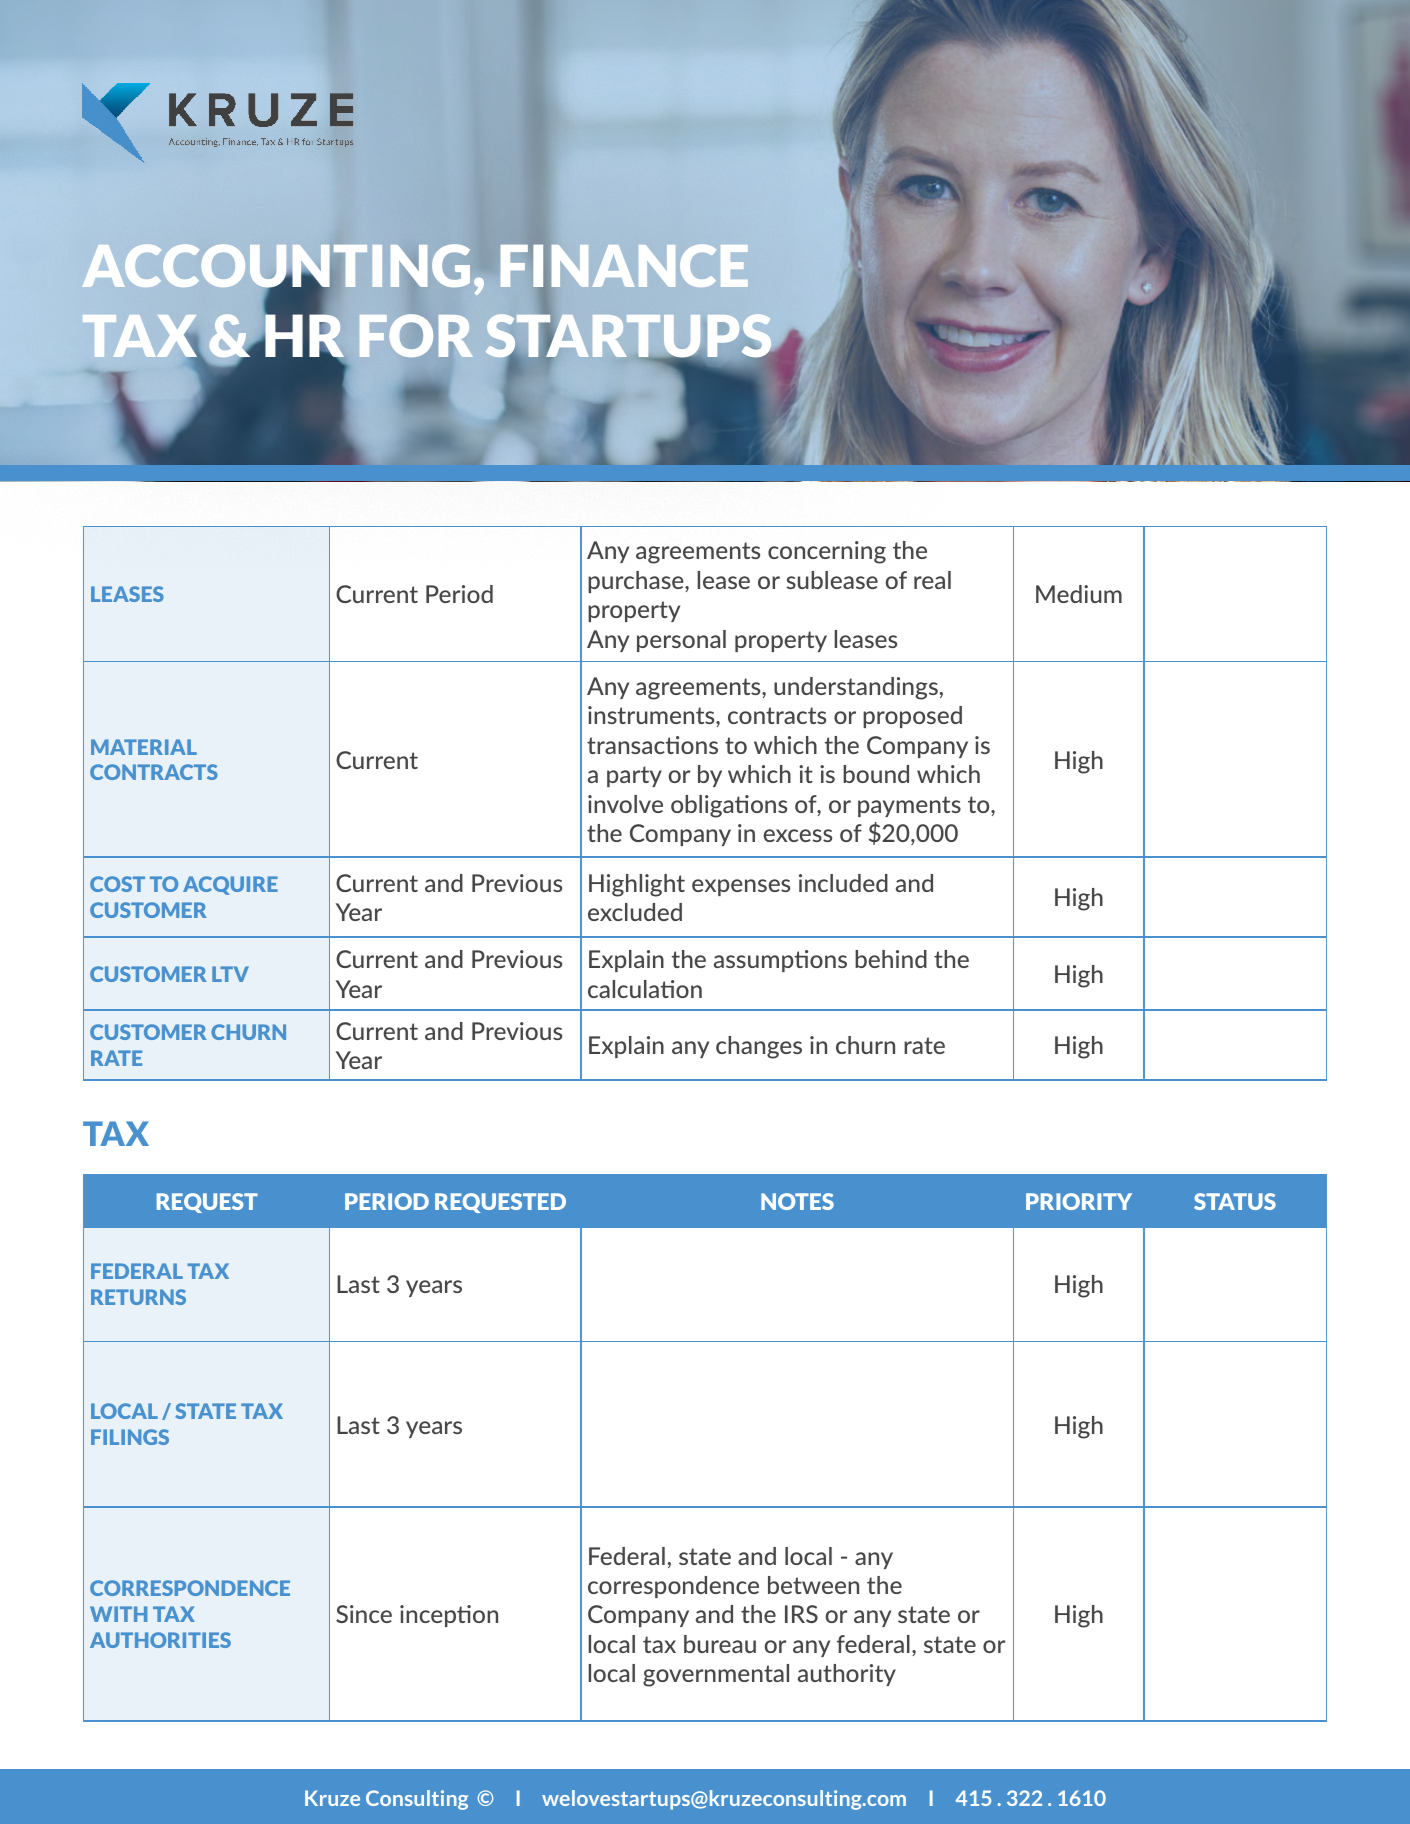 This document has height=1824, width=1410. What do you see at coordinates (681, 641) in the document?
I see `personal` at bounding box center [681, 641].
